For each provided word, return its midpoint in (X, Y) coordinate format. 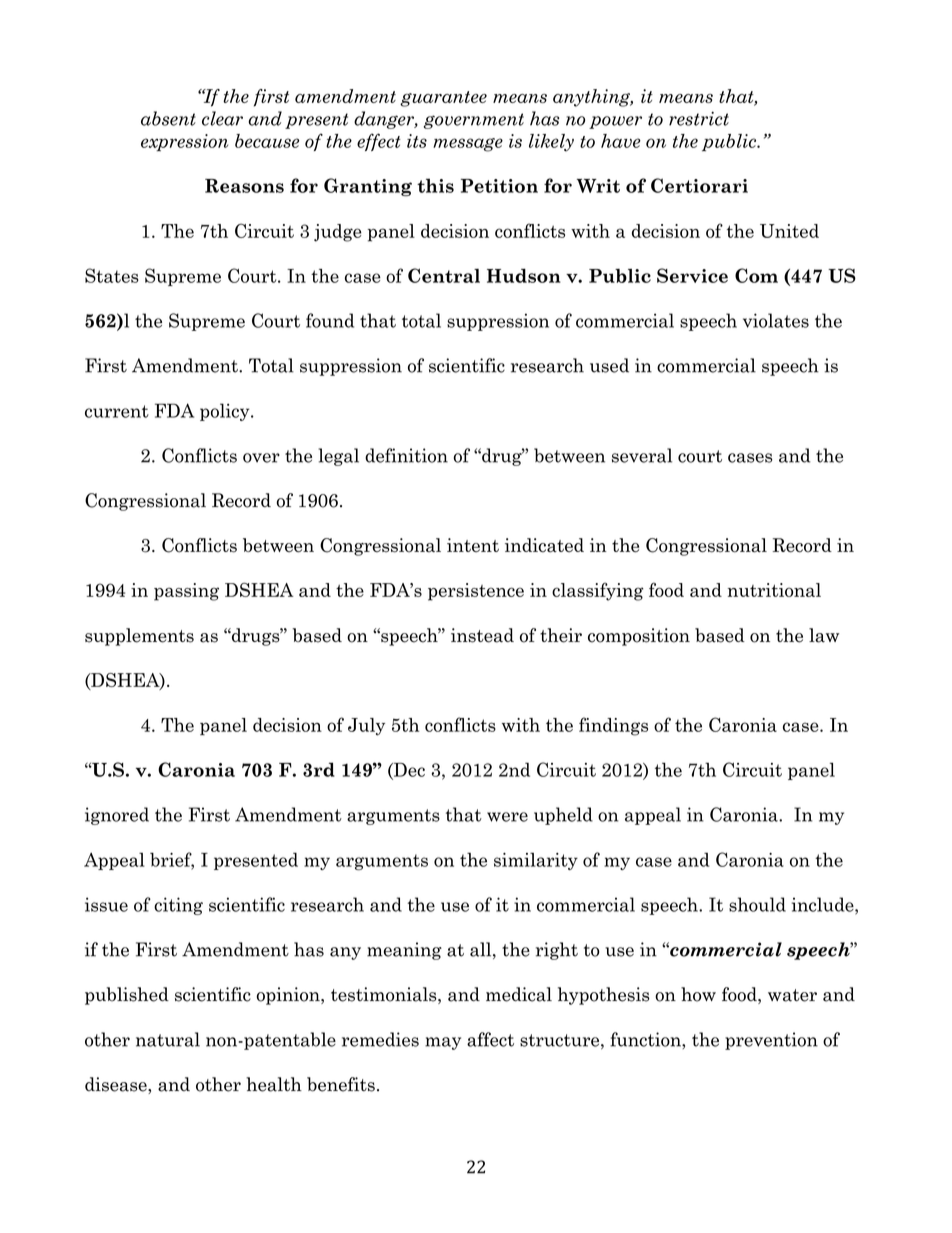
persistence (476, 592)
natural (168, 1039)
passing (186, 592)
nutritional (774, 590)
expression (184, 142)
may (443, 1043)
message (468, 145)
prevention (771, 1041)
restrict (699, 118)
